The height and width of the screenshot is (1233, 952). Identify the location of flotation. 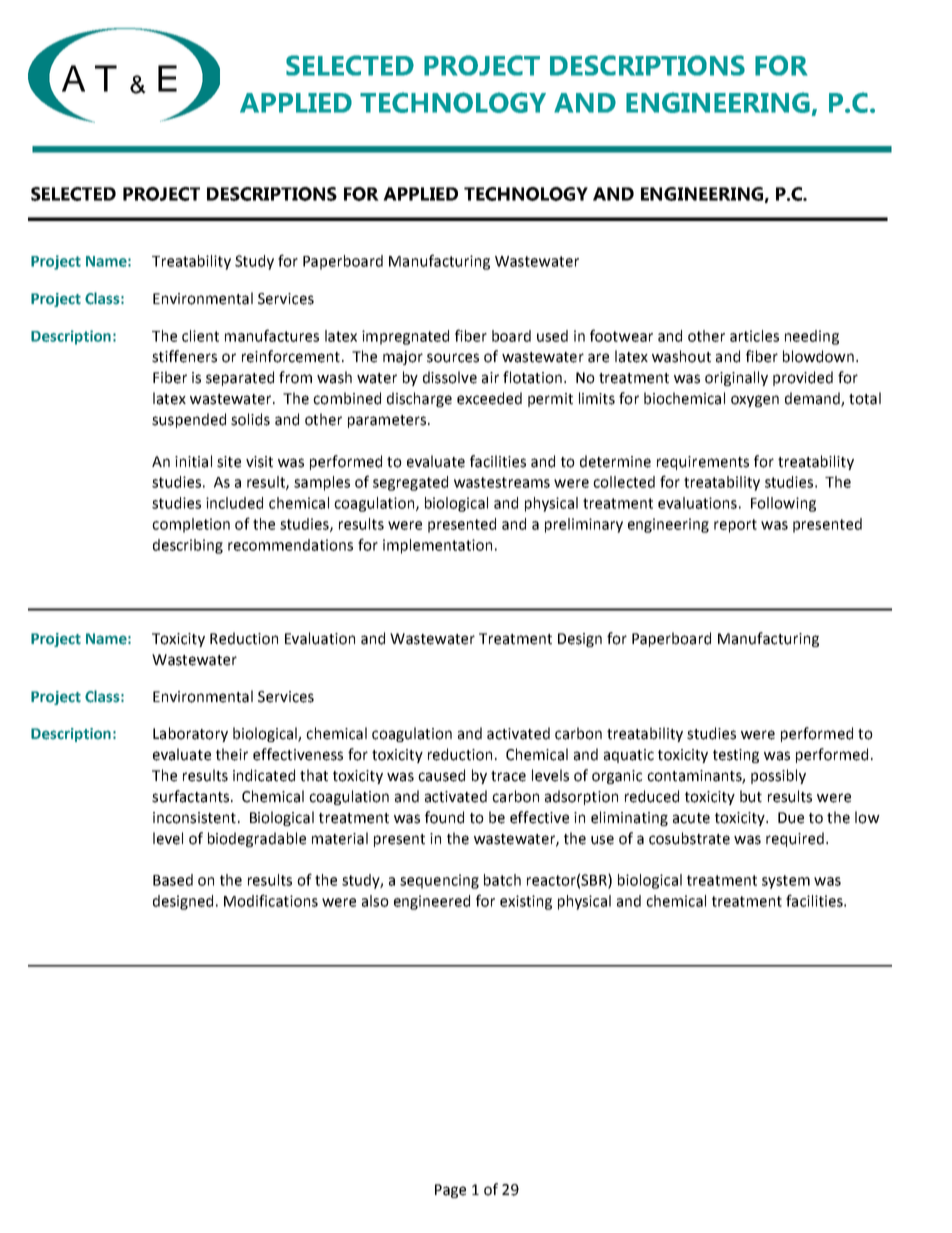
(532, 377).
